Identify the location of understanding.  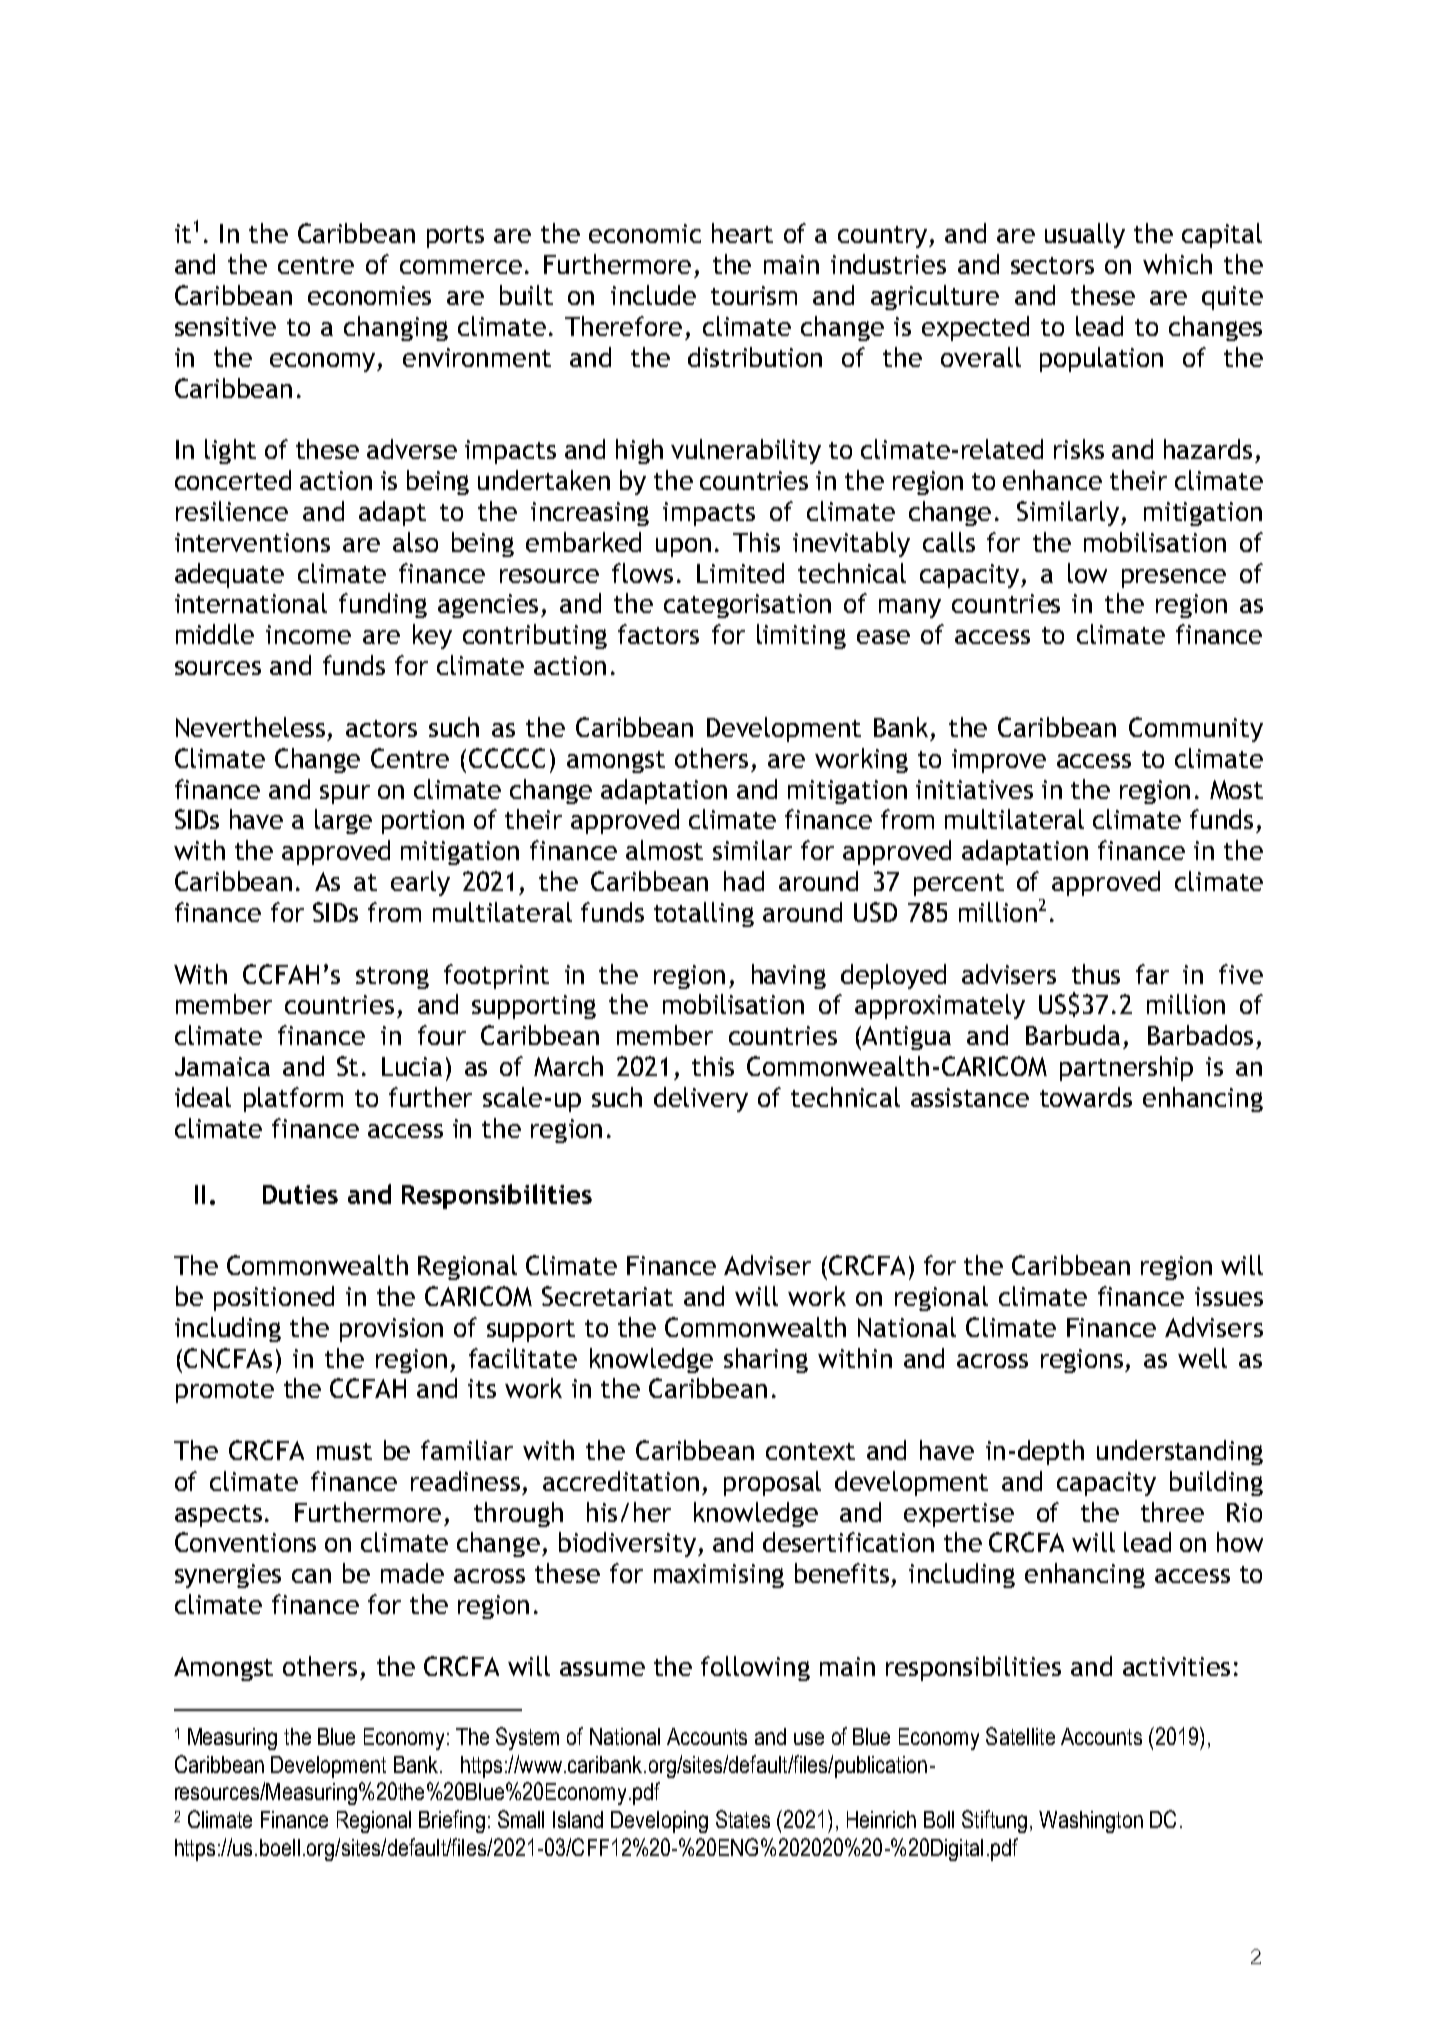
(1180, 1452).
